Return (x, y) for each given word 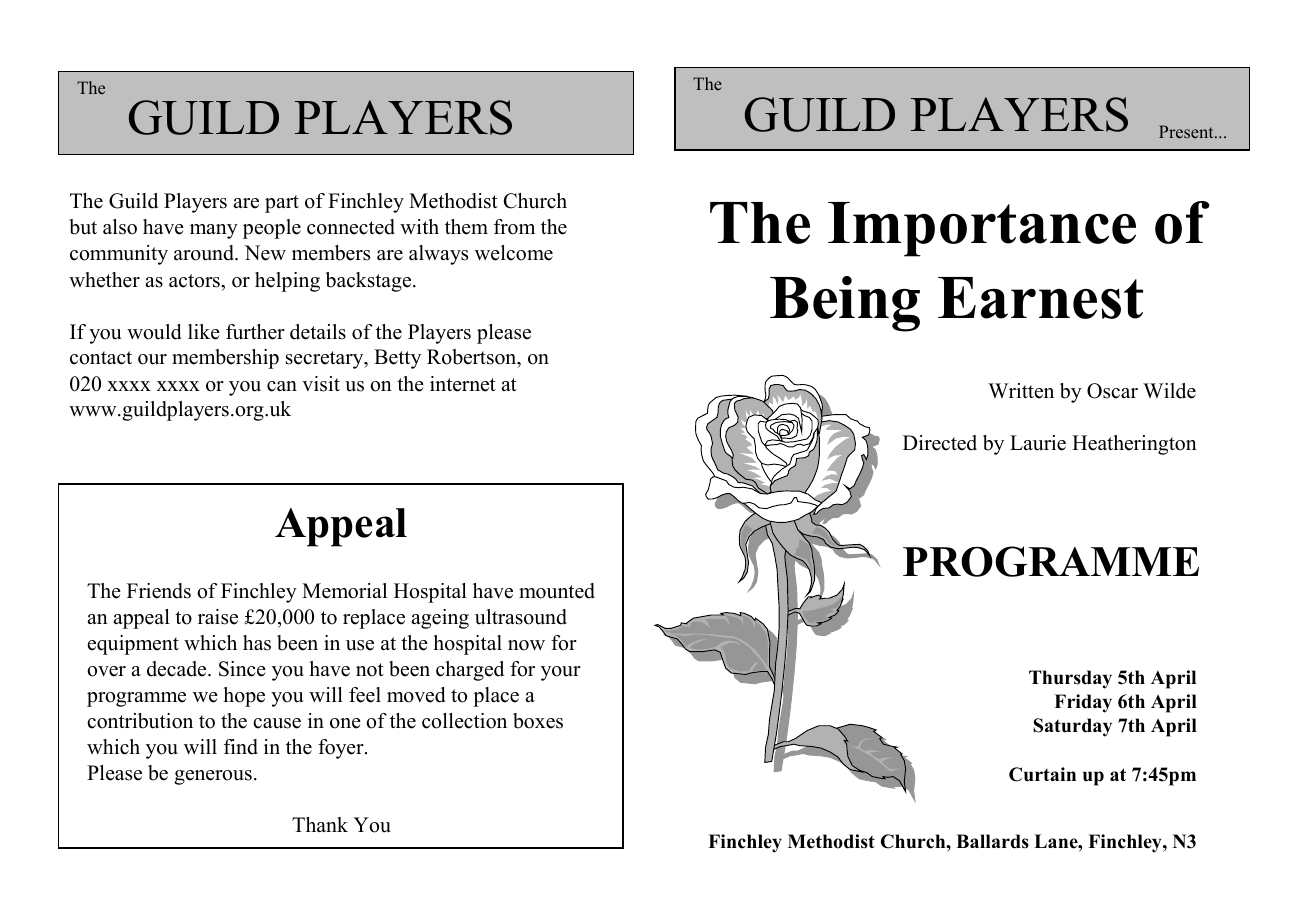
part (282, 204)
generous (213, 777)
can (282, 386)
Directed (940, 443)
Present (1187, 131)
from (514, 227)
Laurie (1038, 443)
